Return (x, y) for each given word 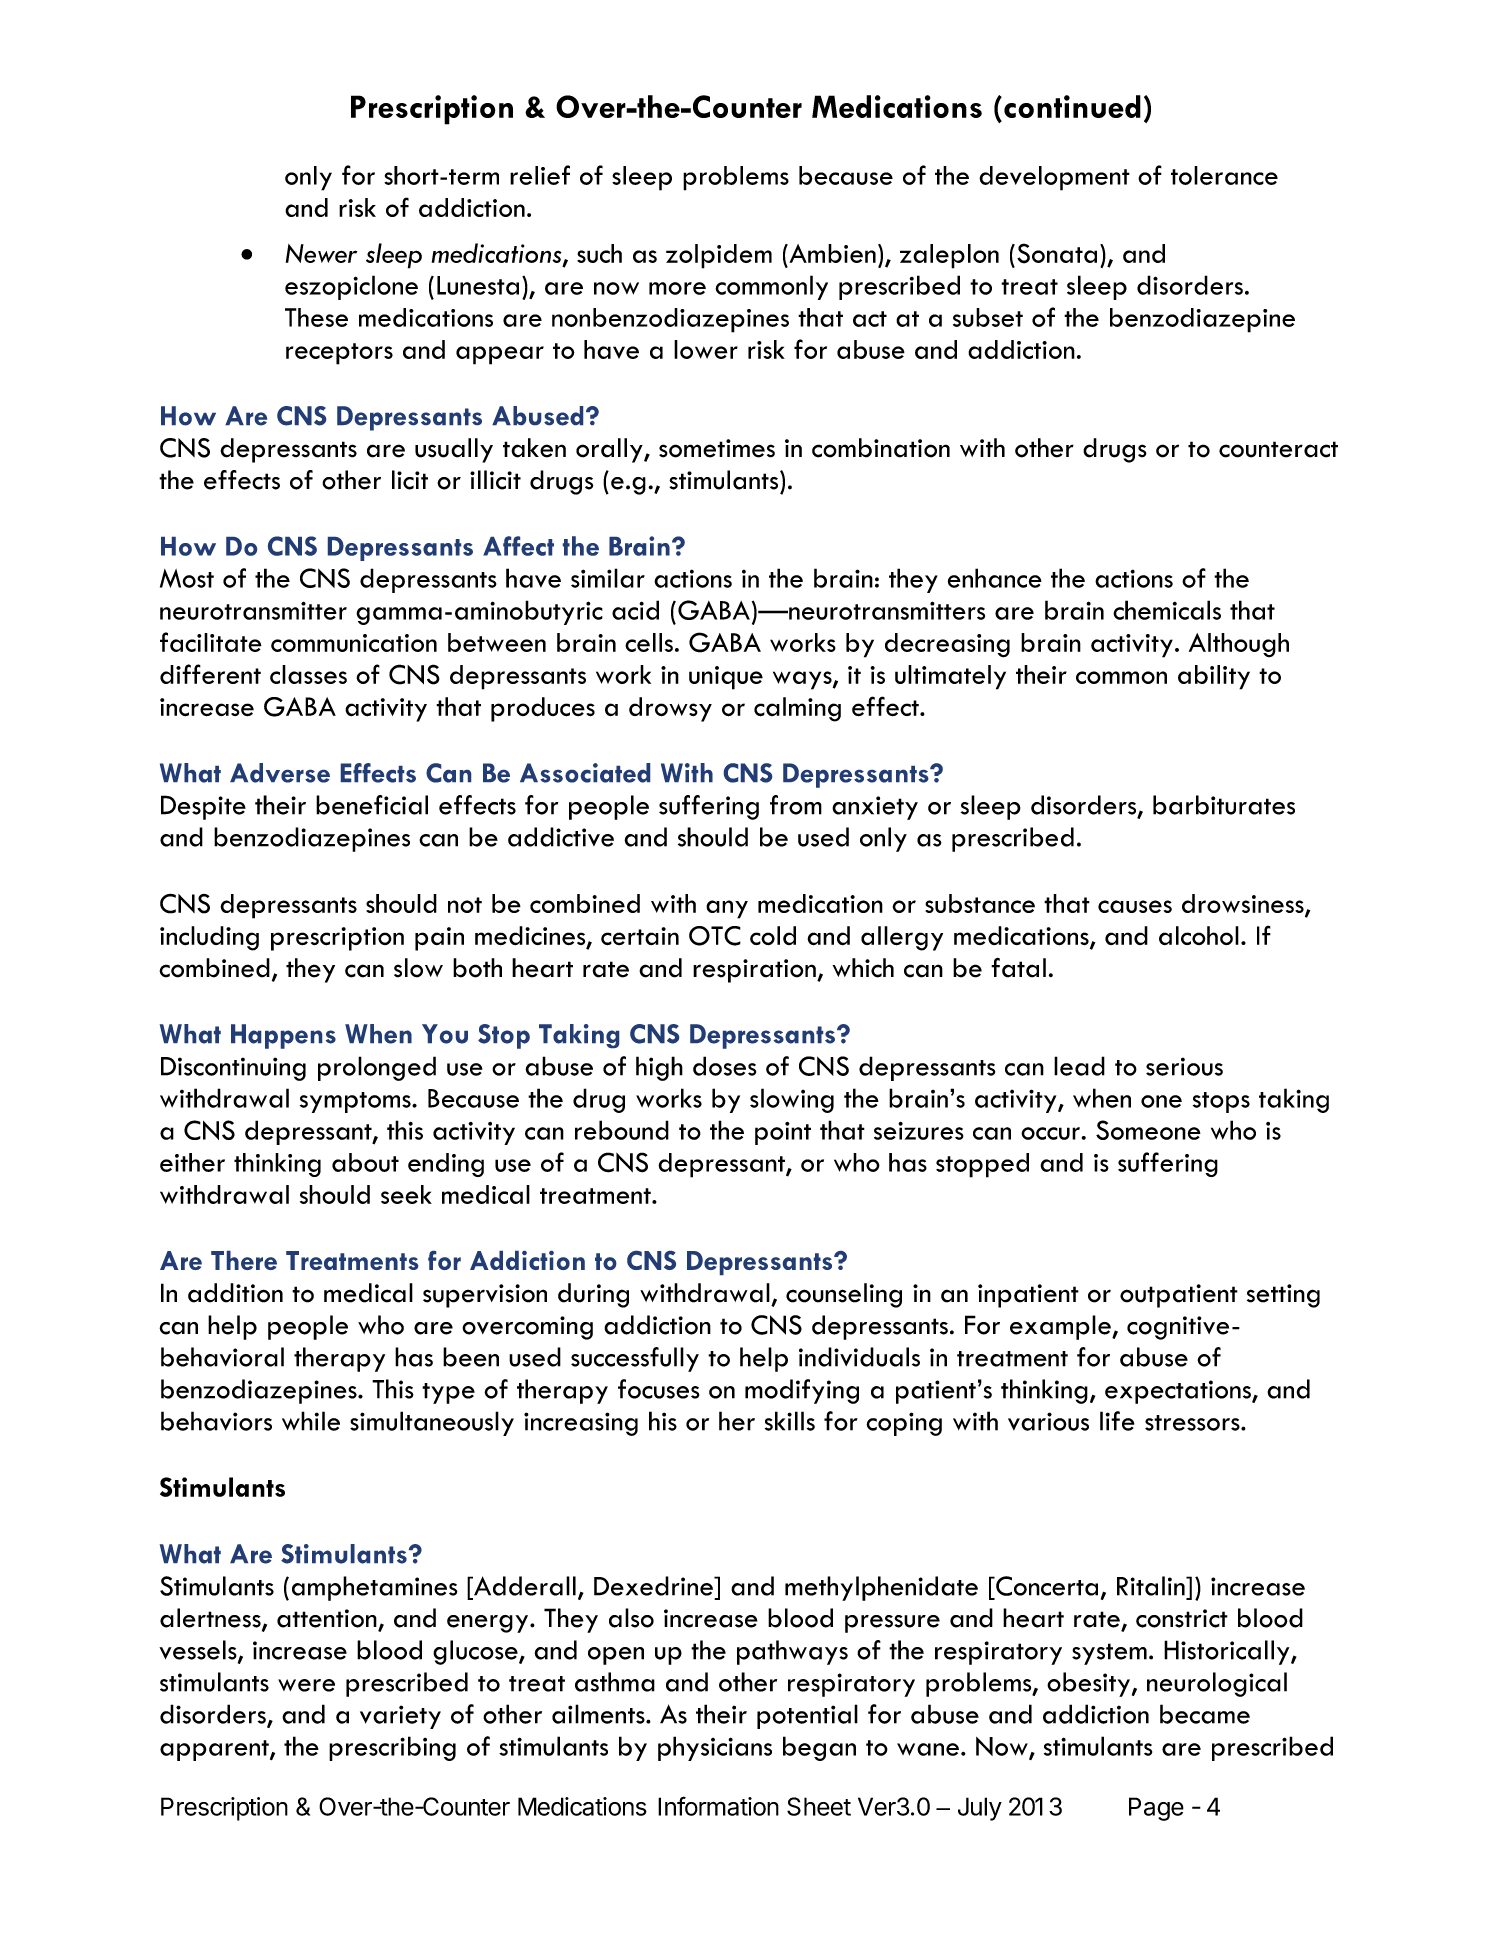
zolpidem (719, 256)
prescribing (392, 1748)
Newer (321, 253)
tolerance (1224, 175)
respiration (755, 971)
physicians (715, 1748)
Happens (283, 1036)
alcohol (1199, 936)
